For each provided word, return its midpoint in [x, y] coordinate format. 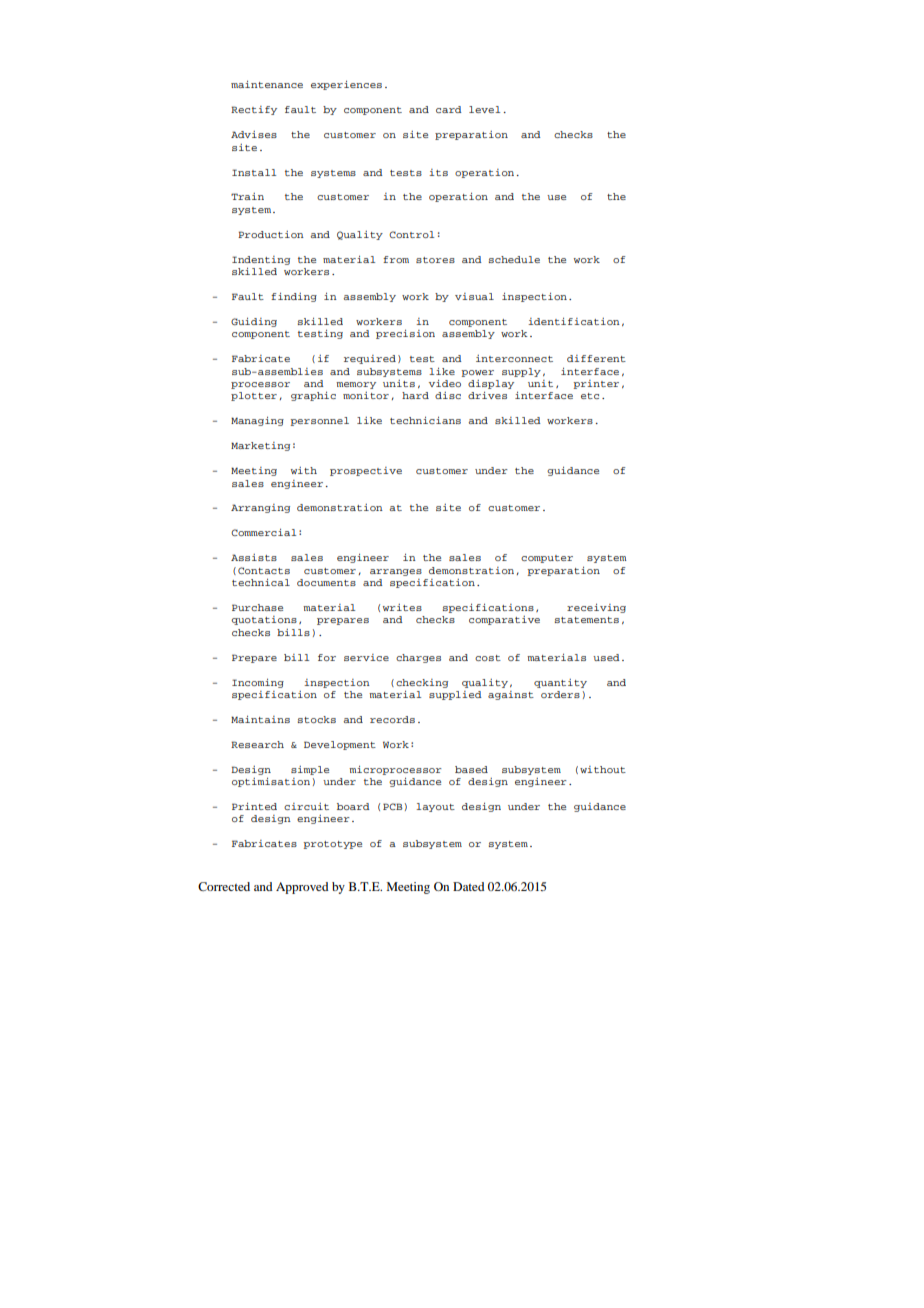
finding [294, 297]
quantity [560, 683]
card [449, 109]
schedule [514, 259]
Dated [469, 886]
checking [422, 683]
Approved [302, 888]
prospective [366, 471]
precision [405, 334]
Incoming [258, 683]
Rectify [254, 110]
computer [547, 559]
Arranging [260, 508]
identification [574, 321]
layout [435, 807]
